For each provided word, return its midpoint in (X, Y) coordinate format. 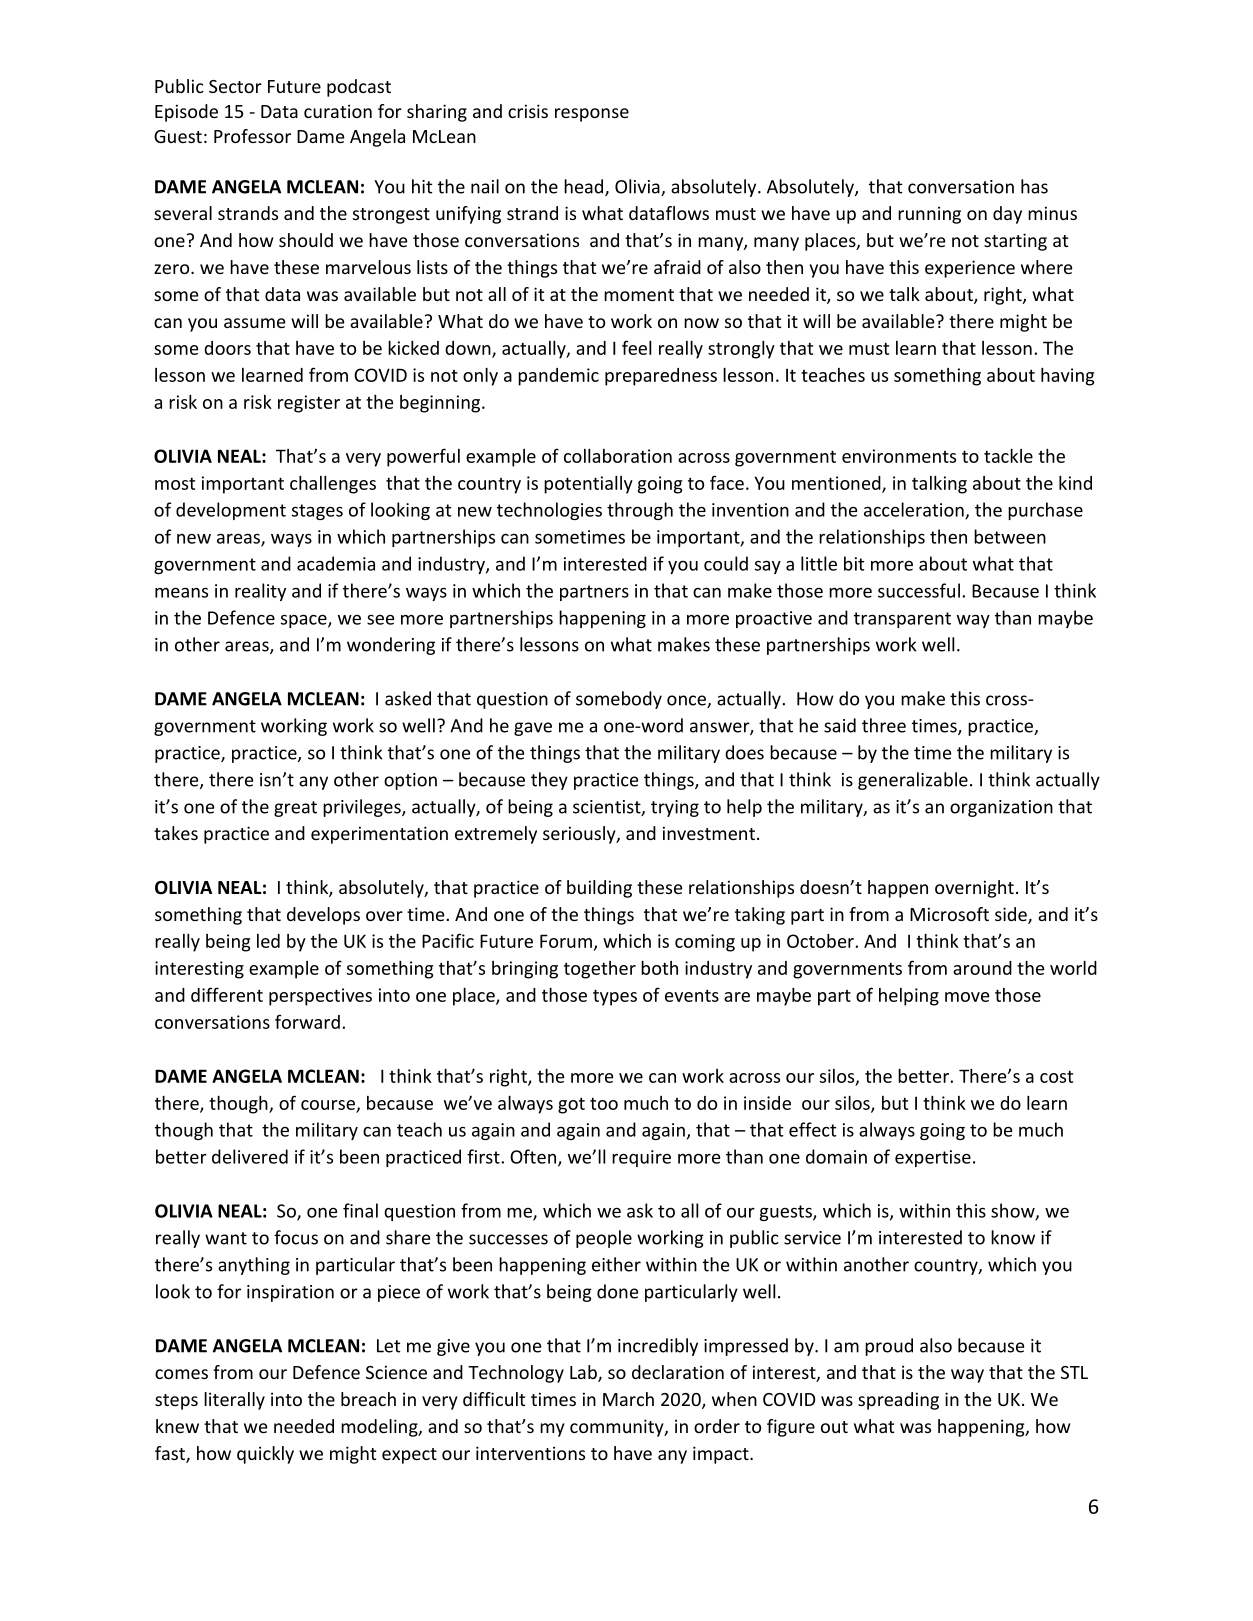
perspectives (320, 997)
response (592, 115)
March (628, 1399)
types (615, 997)
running (929, 215)
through (640, 511)
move (967, 997)
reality (260, 592)
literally (234, 1401)
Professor (252, 136)
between (1010, 536)
